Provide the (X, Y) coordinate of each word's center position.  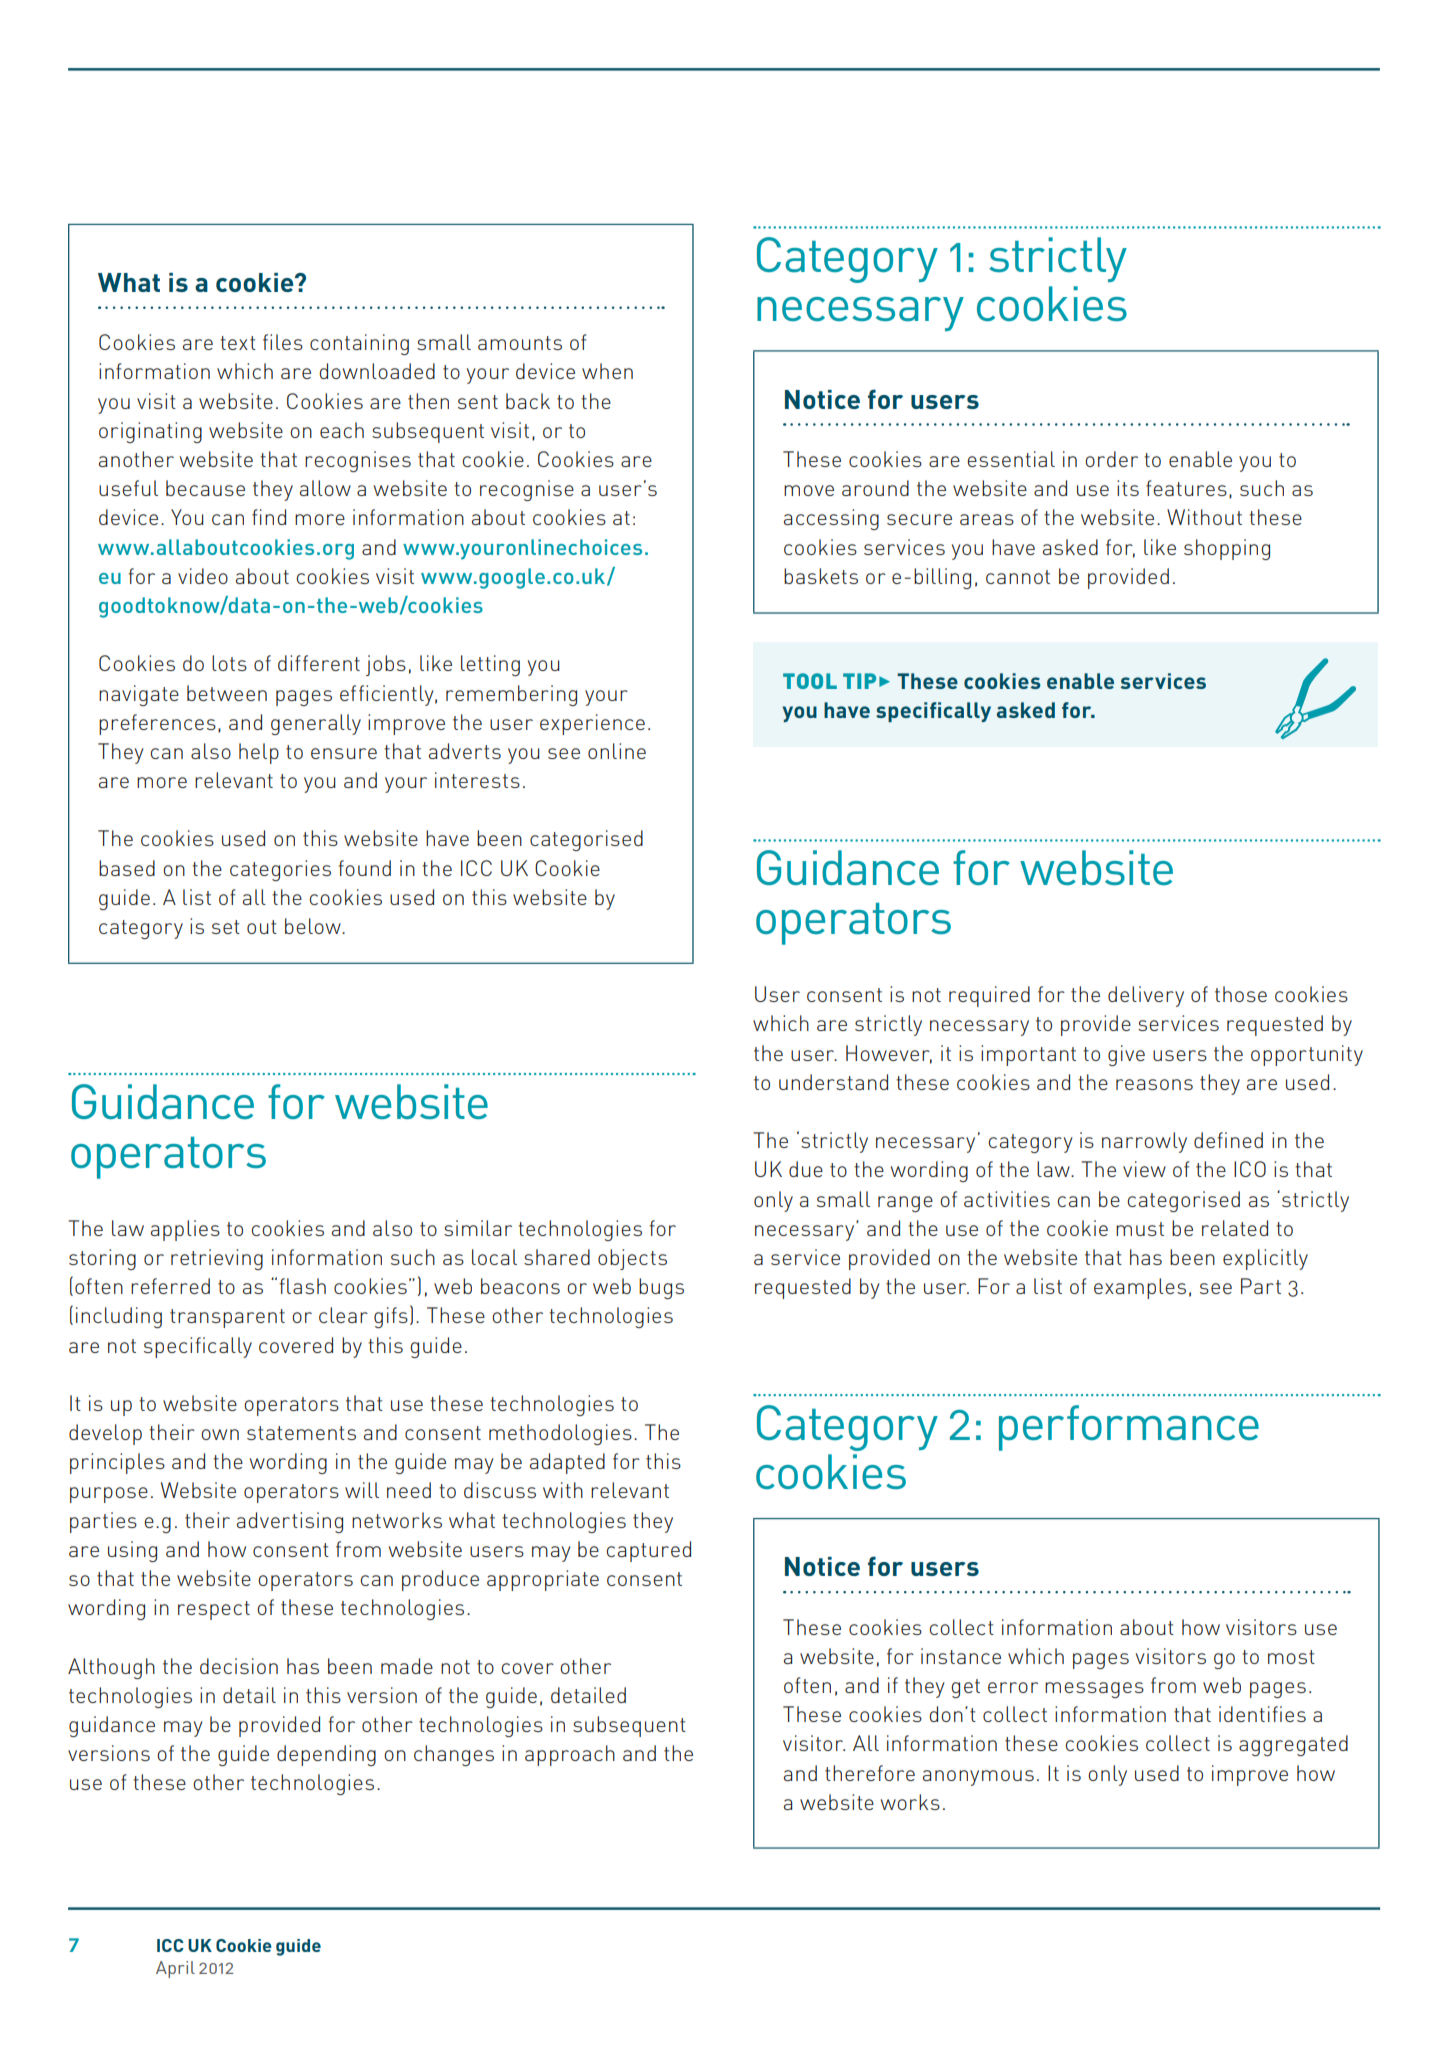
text (238, 343)
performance (1129, 1428)
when (607, 371)
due (806, 1169)
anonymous (978, 1778)
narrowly (1144, 1142)
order (1111, 459)
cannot (1018, 577)
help (259, 753)
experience (592, 724)
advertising (290, 1522)
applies (185, 1230)
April (175, 1969)
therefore (870, 1773)
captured (648, 1551)
